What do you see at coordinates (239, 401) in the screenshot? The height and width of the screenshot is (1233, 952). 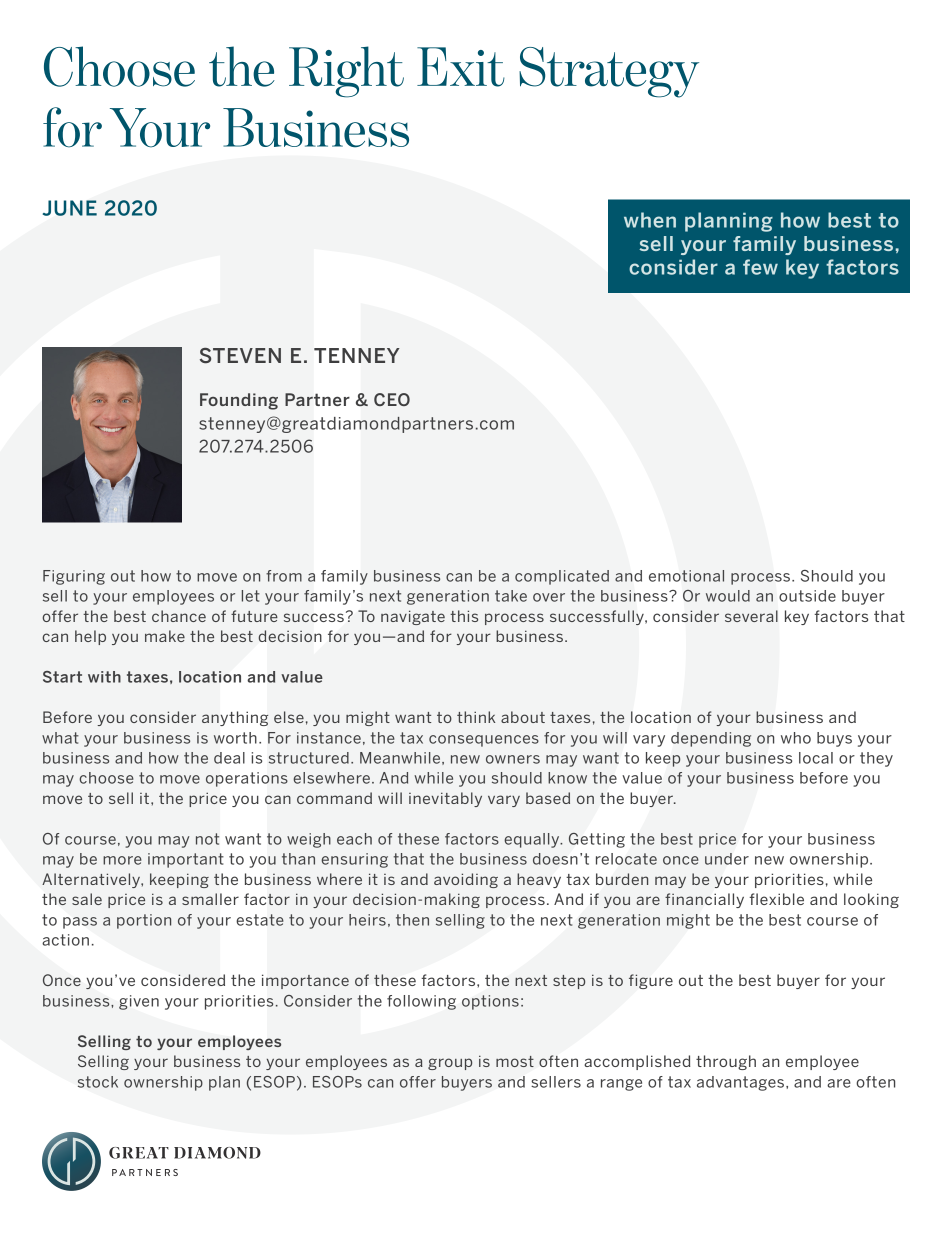 I see `Founding` at bounding box center [239, 401].
